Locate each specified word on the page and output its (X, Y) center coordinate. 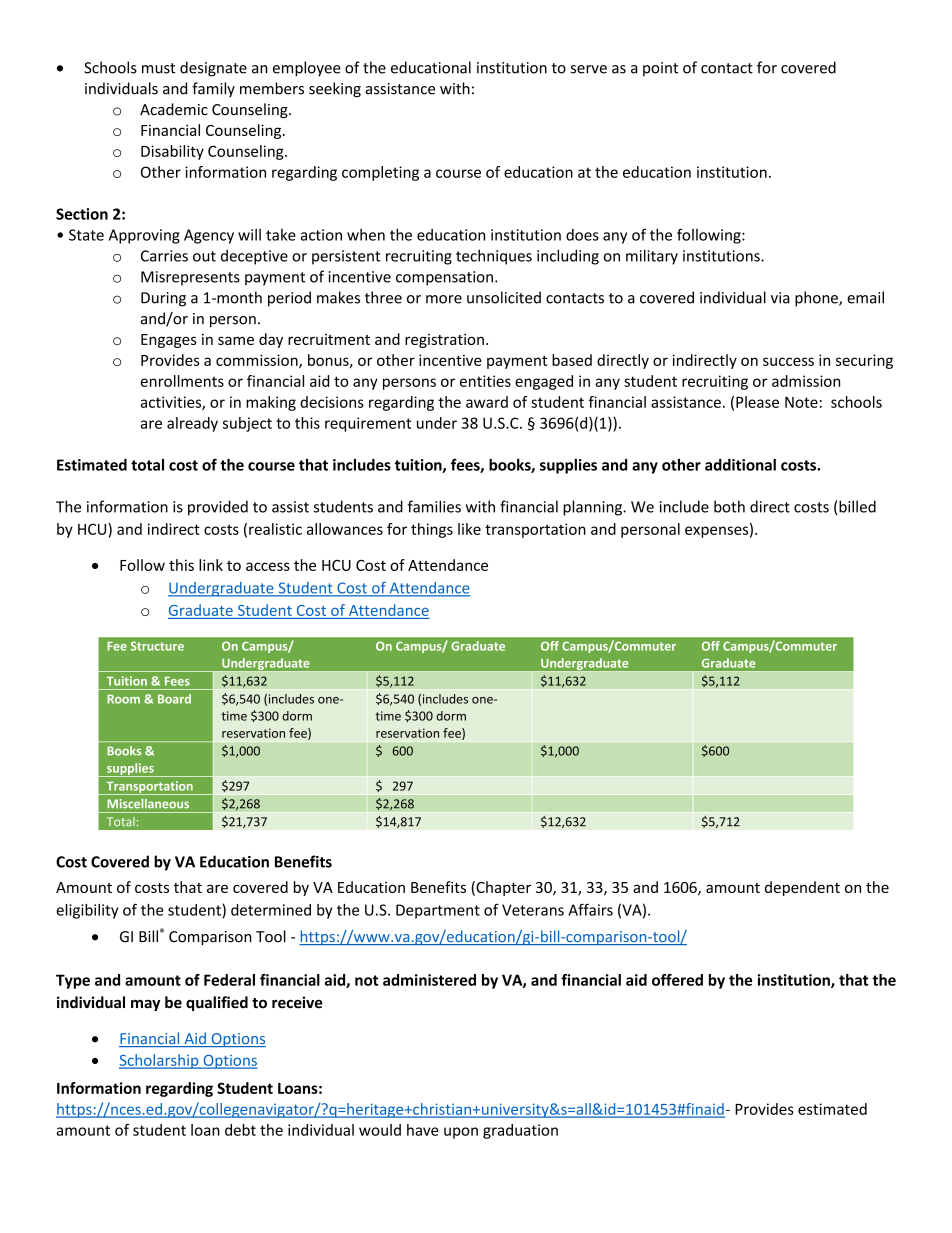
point (660, 69)
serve (589, 69)
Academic (174, 109)
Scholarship (160, 1061)
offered (677, 980)
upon (461, 1133)
